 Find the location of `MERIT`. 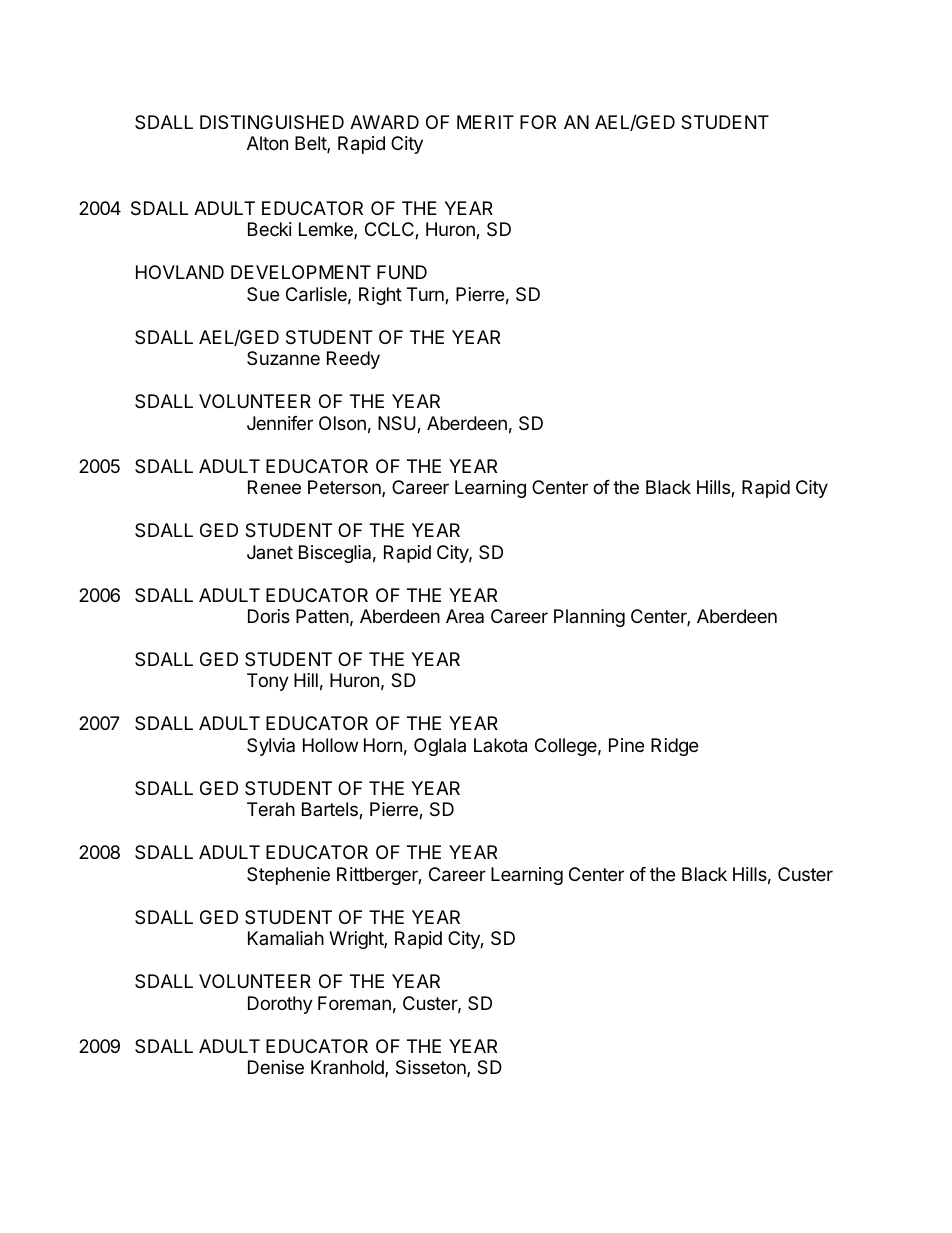

MERIT is located at coordinates (485, 122).
